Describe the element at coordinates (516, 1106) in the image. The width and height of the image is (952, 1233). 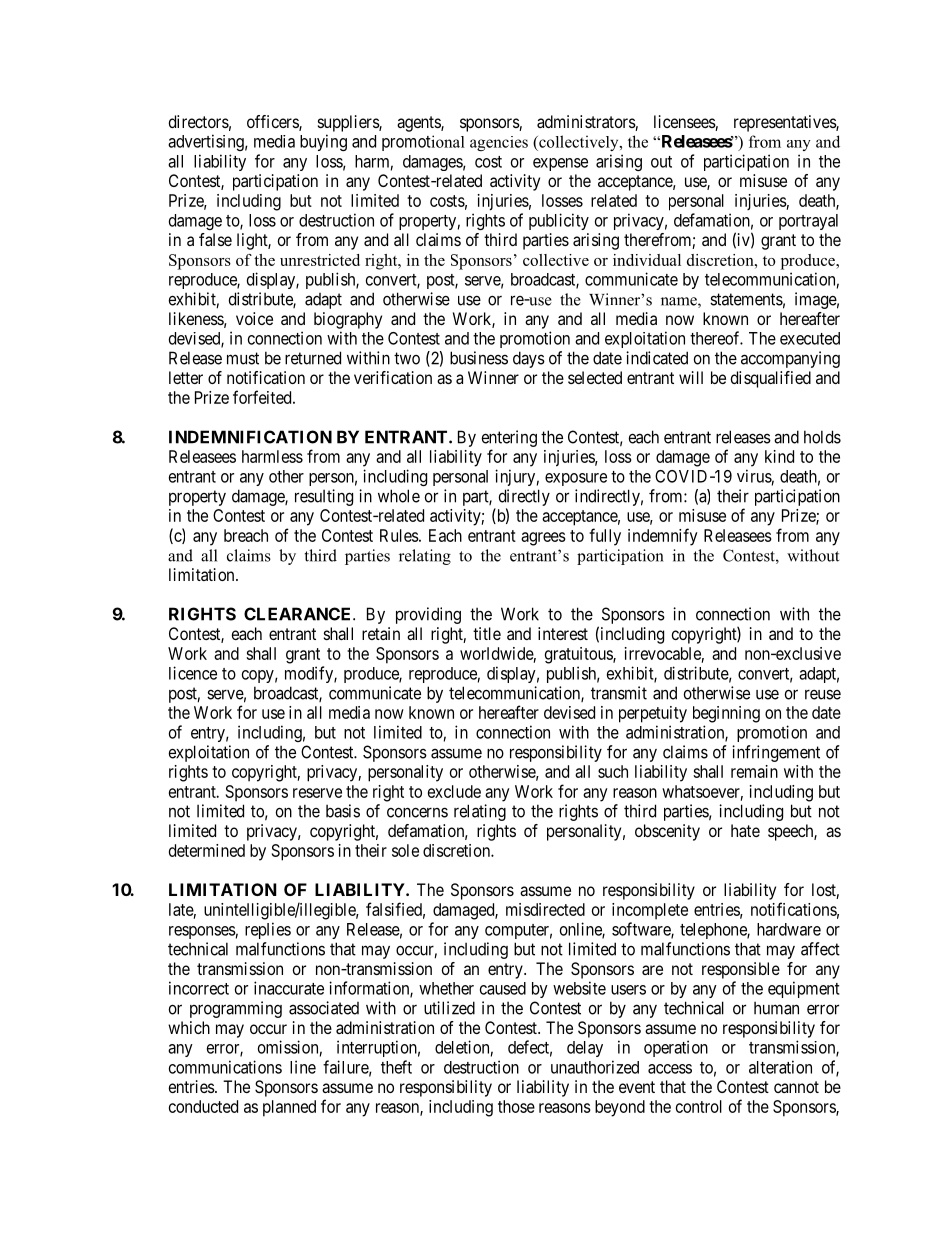
I see `those` at that location.
